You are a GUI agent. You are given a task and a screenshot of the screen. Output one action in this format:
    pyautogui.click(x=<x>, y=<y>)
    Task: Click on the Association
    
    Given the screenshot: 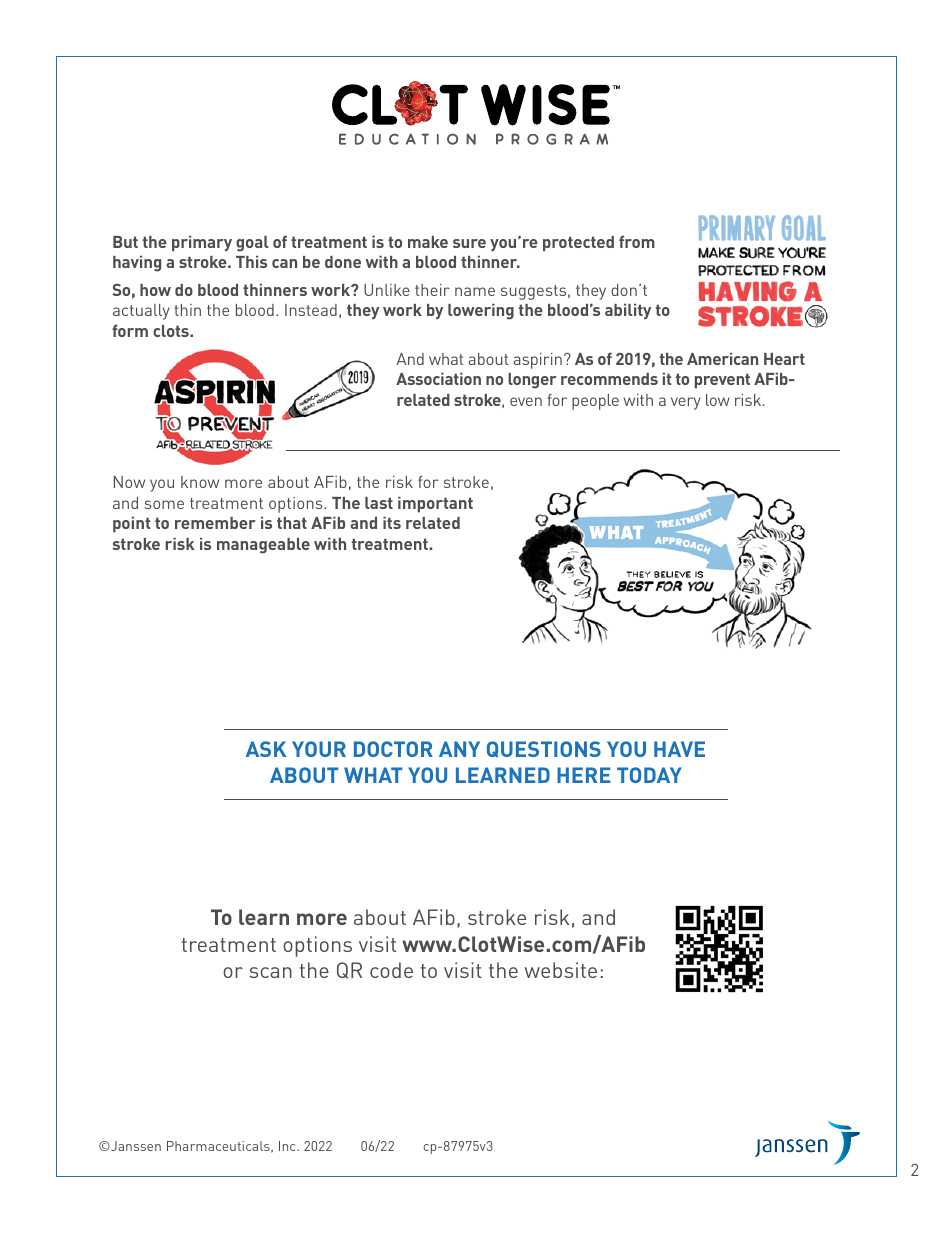 What is the action you would take?
    pyautogui.click(x=438, y=379)
